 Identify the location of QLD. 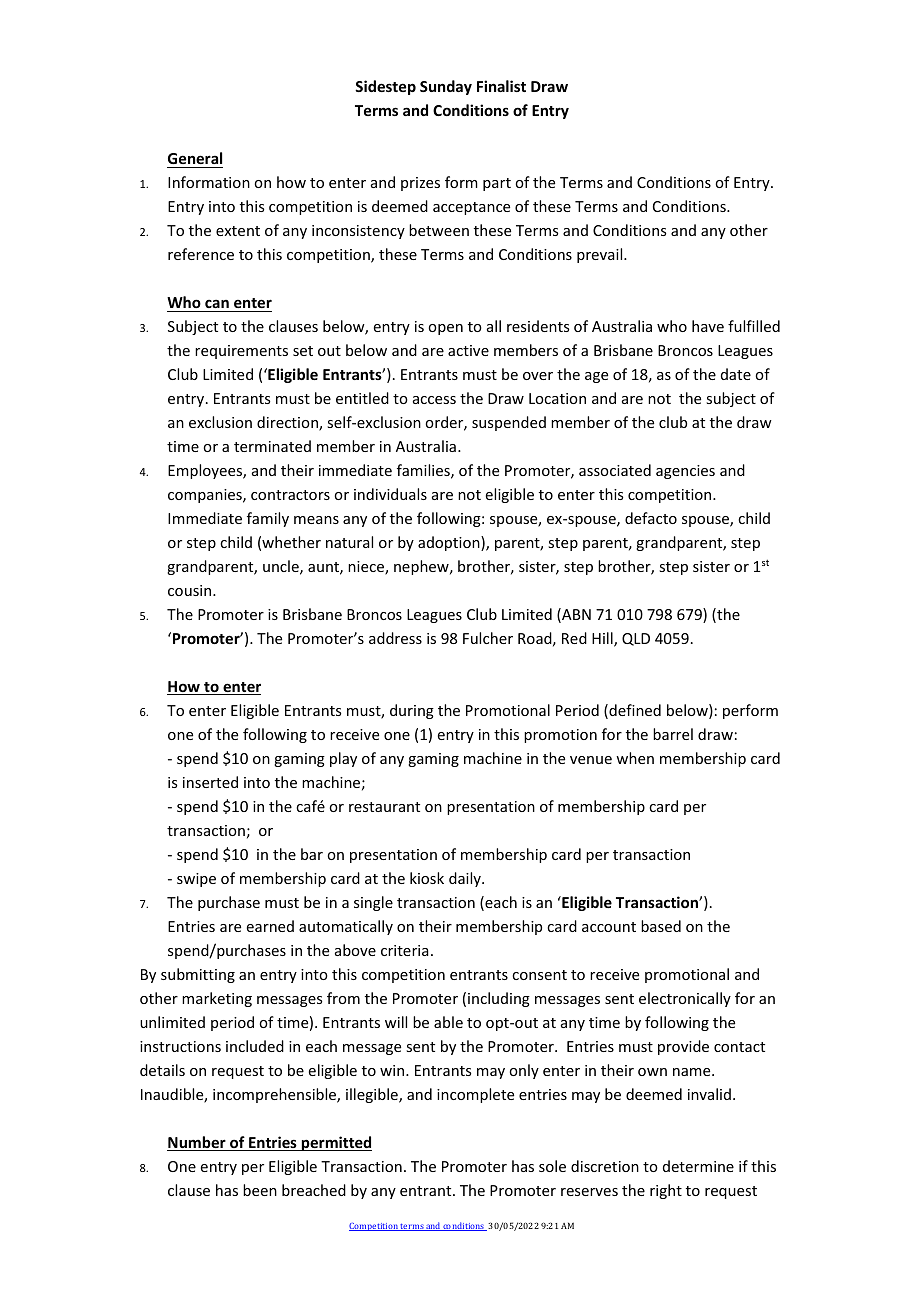
(636, 639).
